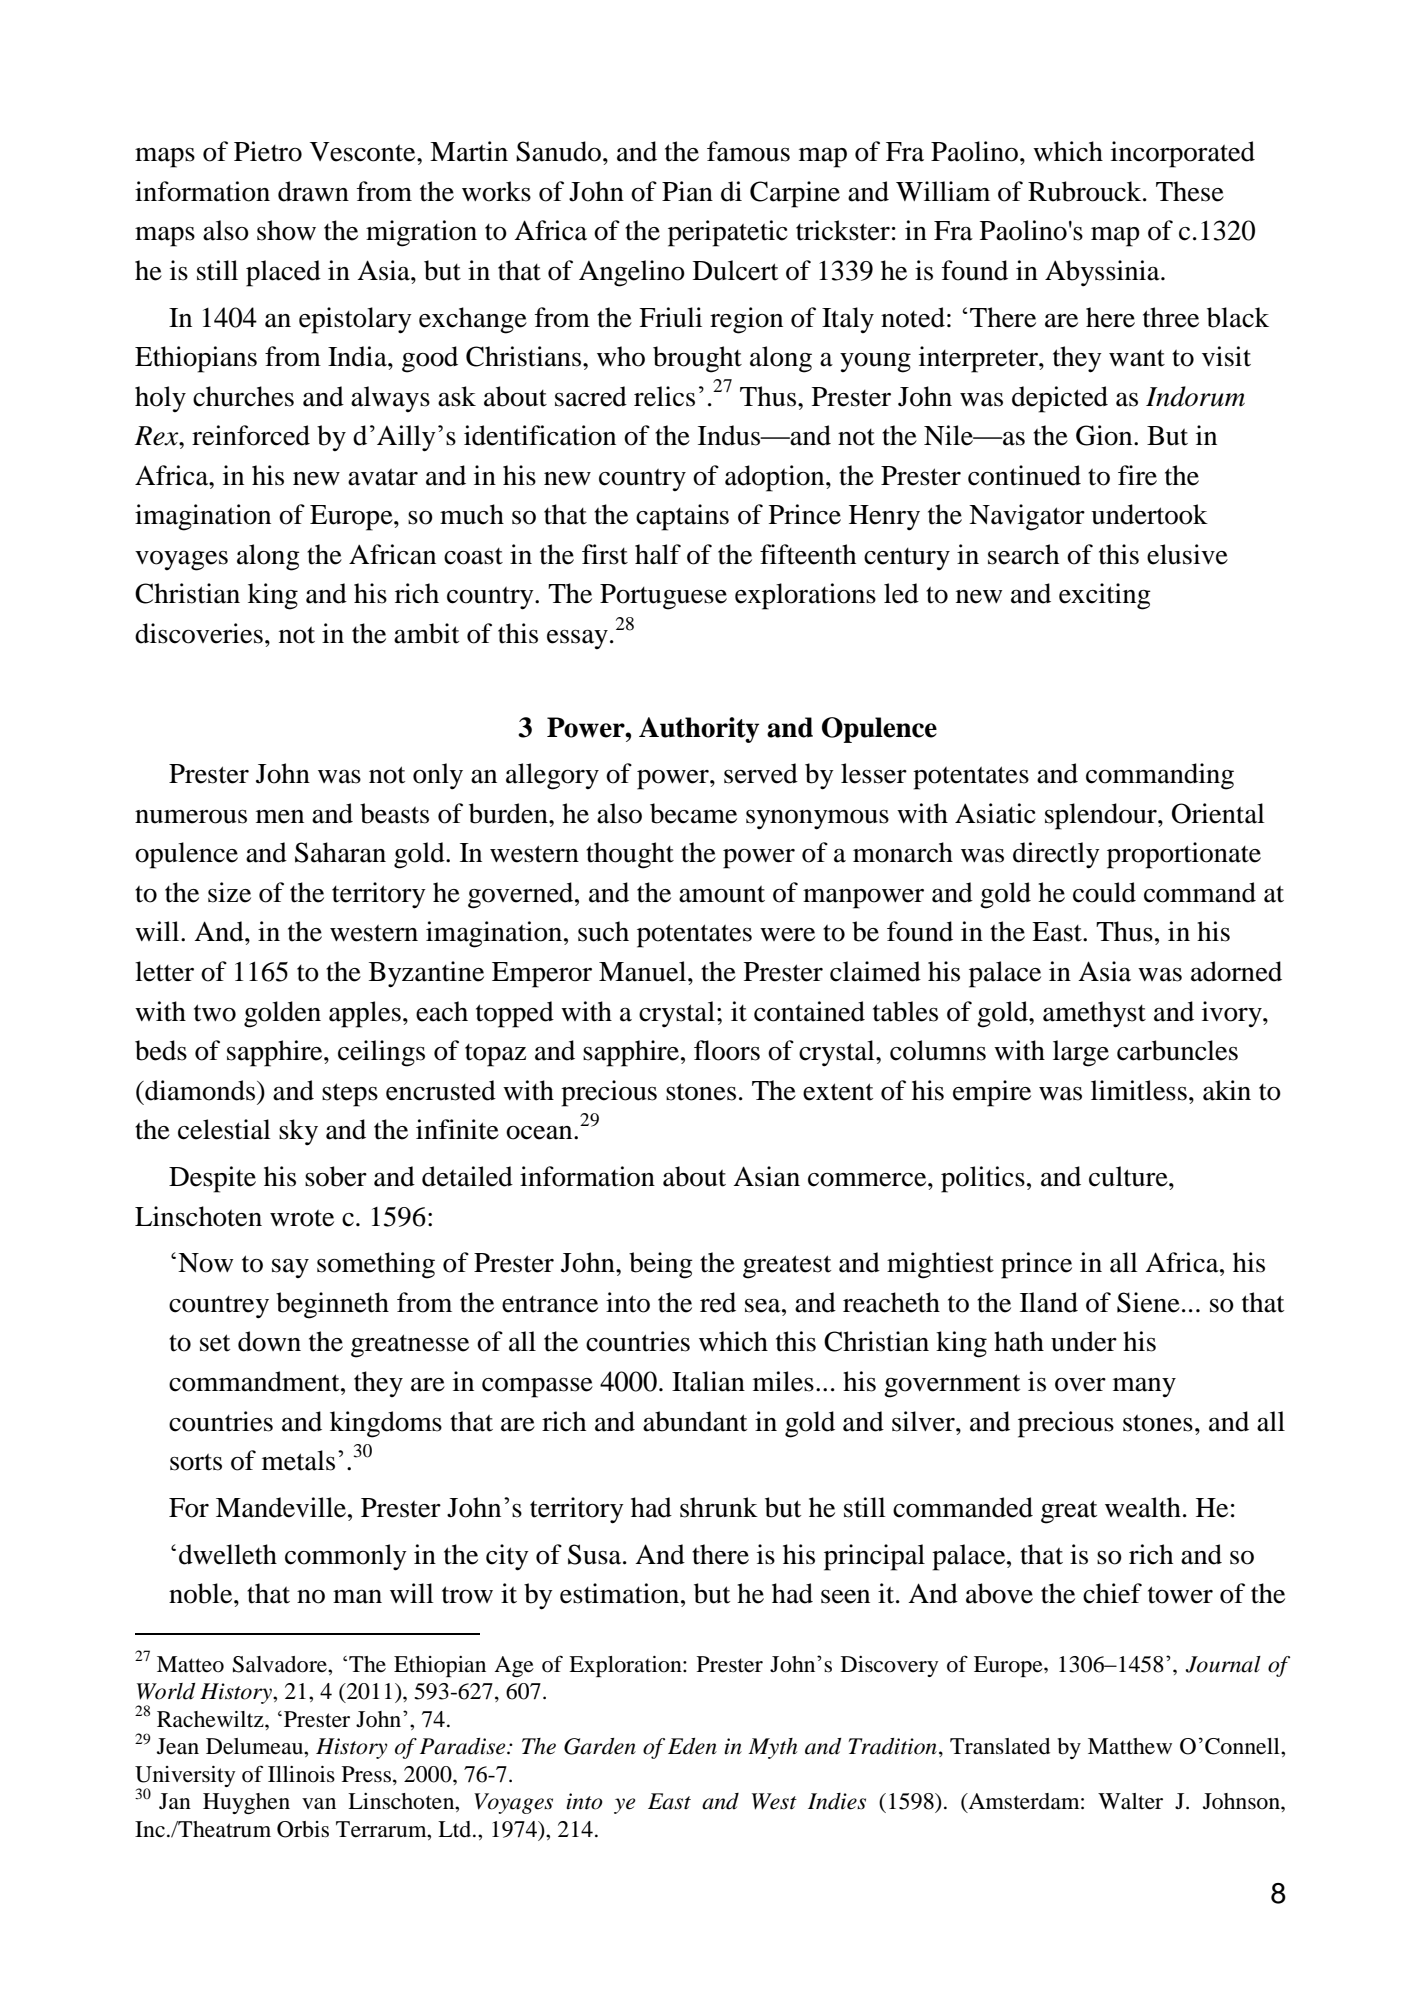 Image resolution: width=1422 pixels, height=2011 pixels. I want to click on became, so click(693, 813).
